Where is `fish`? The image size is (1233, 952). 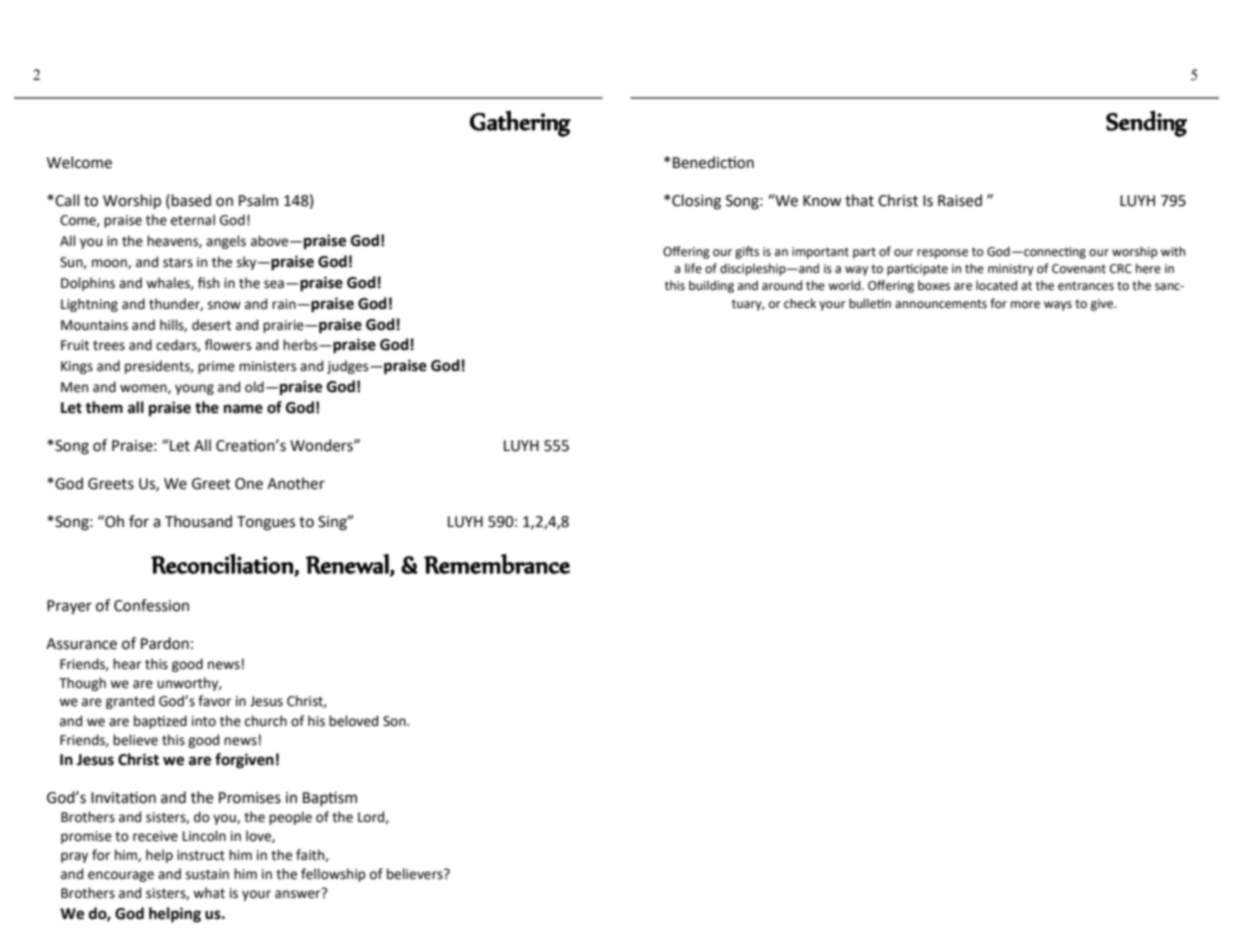 fish is located at coordinates (208, 283).
